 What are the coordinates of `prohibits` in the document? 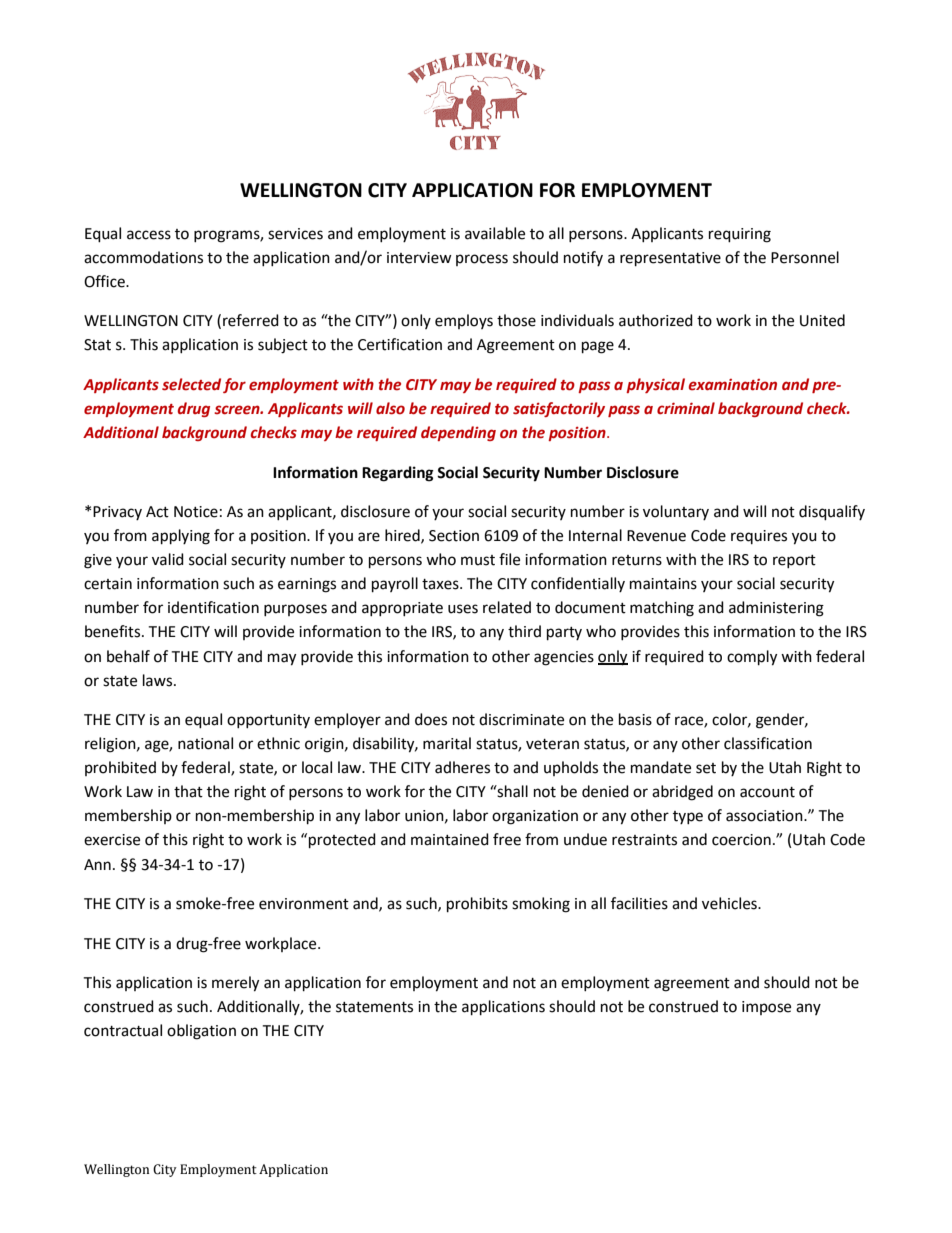 It's located at (477, 905).
